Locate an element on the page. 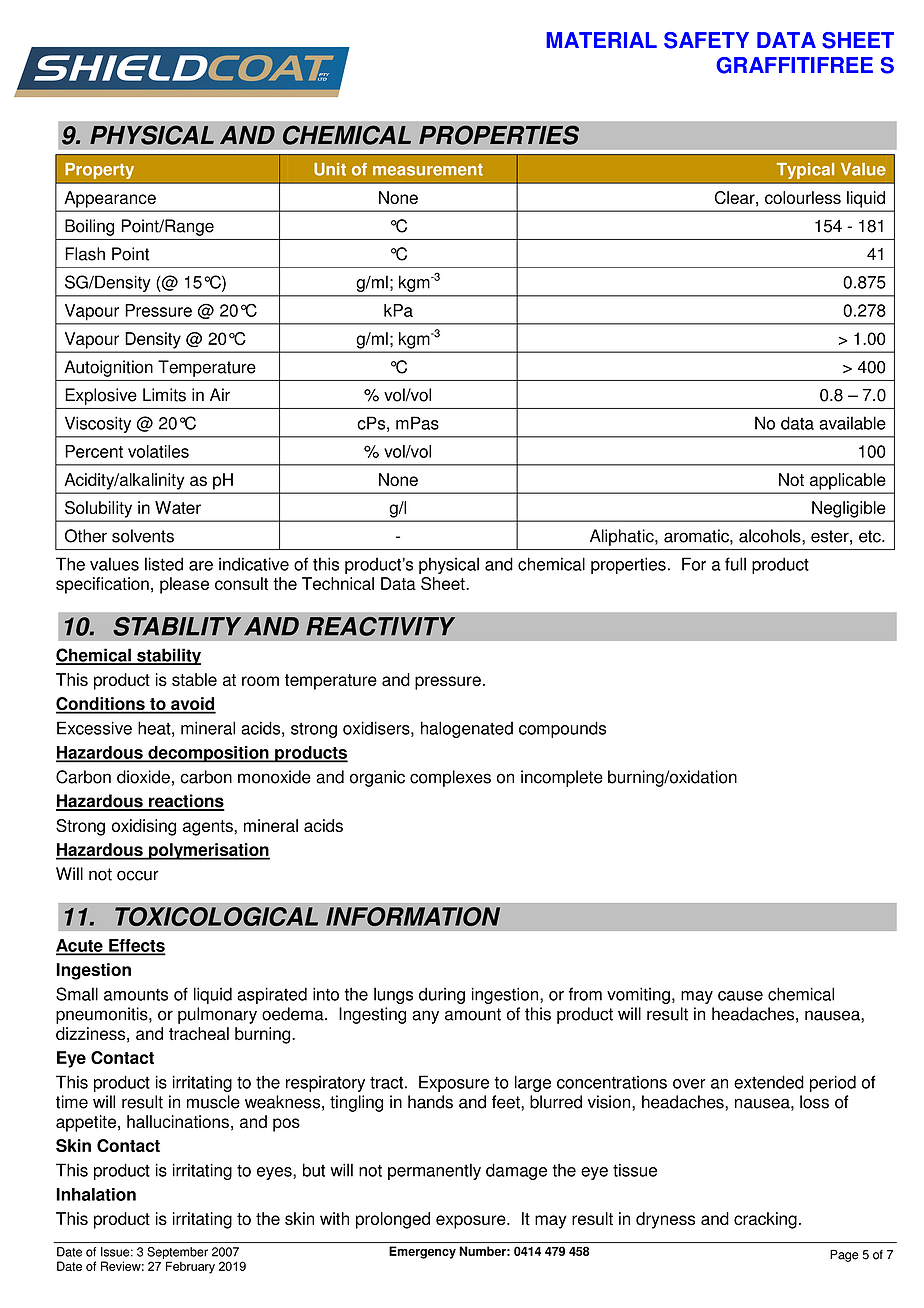  measurement is located at coordinates (428, 170).
